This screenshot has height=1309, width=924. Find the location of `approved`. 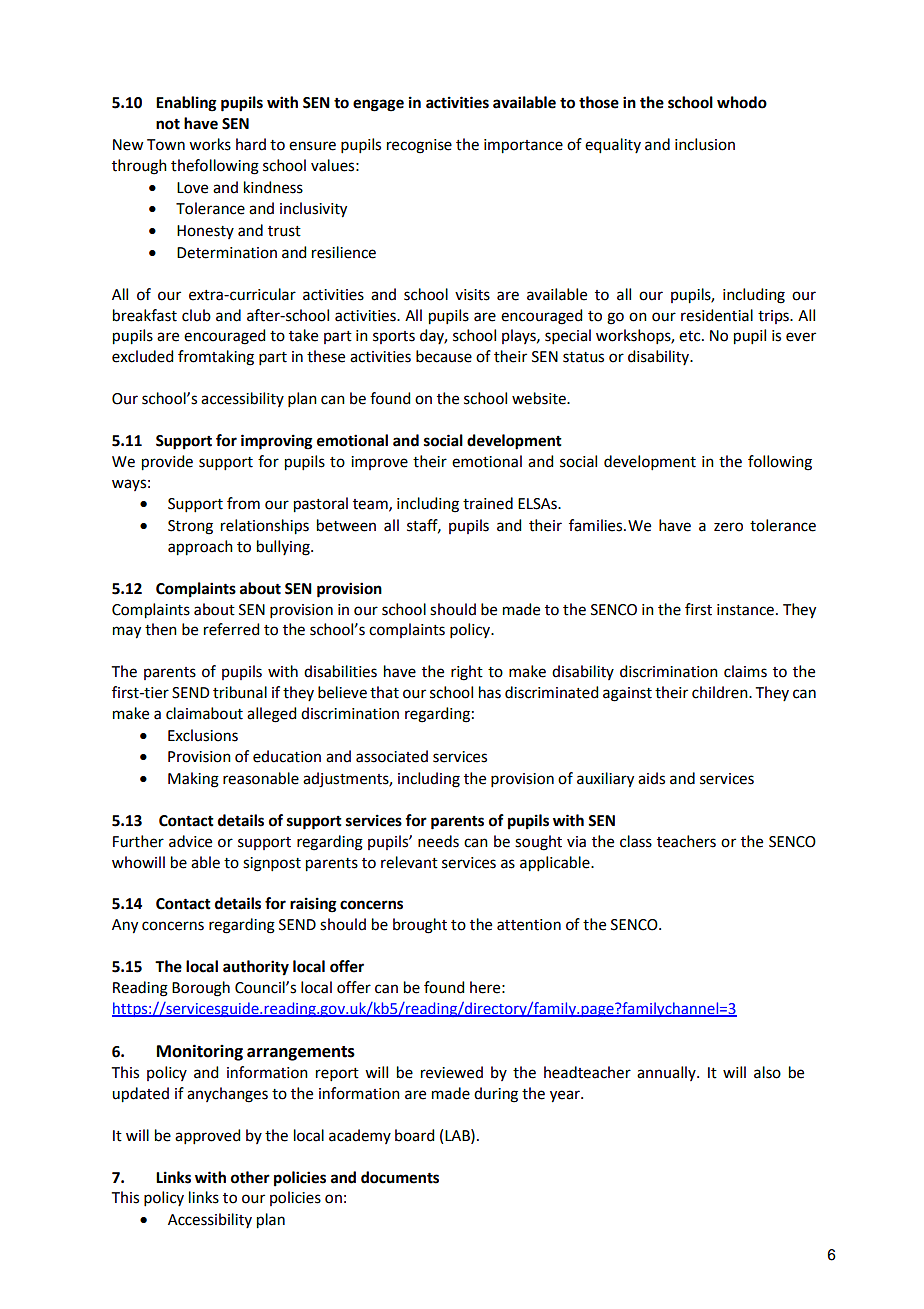

approved is located at coordinates (207, 1136).
